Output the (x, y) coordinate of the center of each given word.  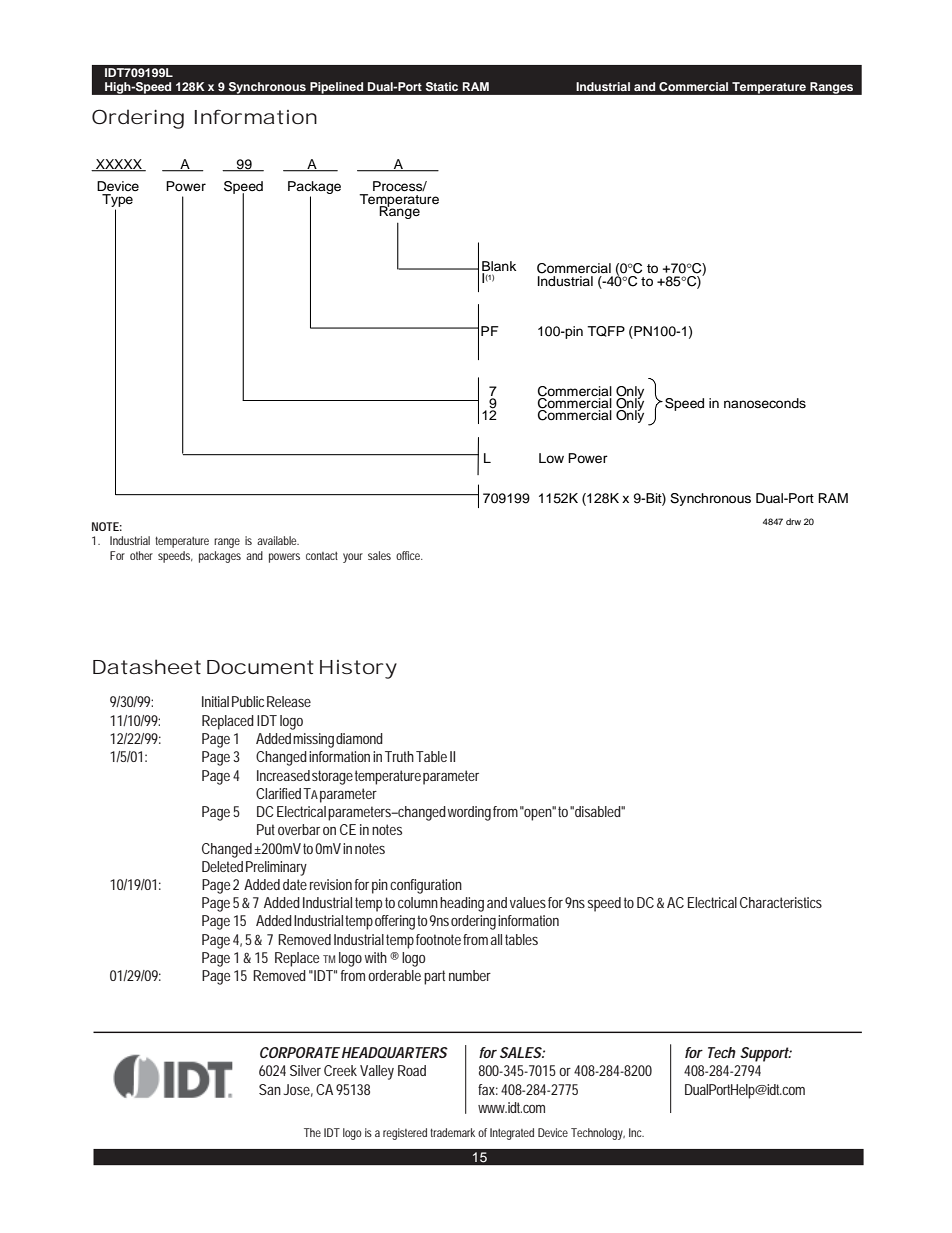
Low (551, 458)
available (277, 540)
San (270, 1089)
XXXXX (119, 165)
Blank (499, 267)
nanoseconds (765, 403)
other (141, 555)
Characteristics (781, 902)
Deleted (222, 866)
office (409, 555)
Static (442, 87)
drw (793, 521)
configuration (426, 886)
